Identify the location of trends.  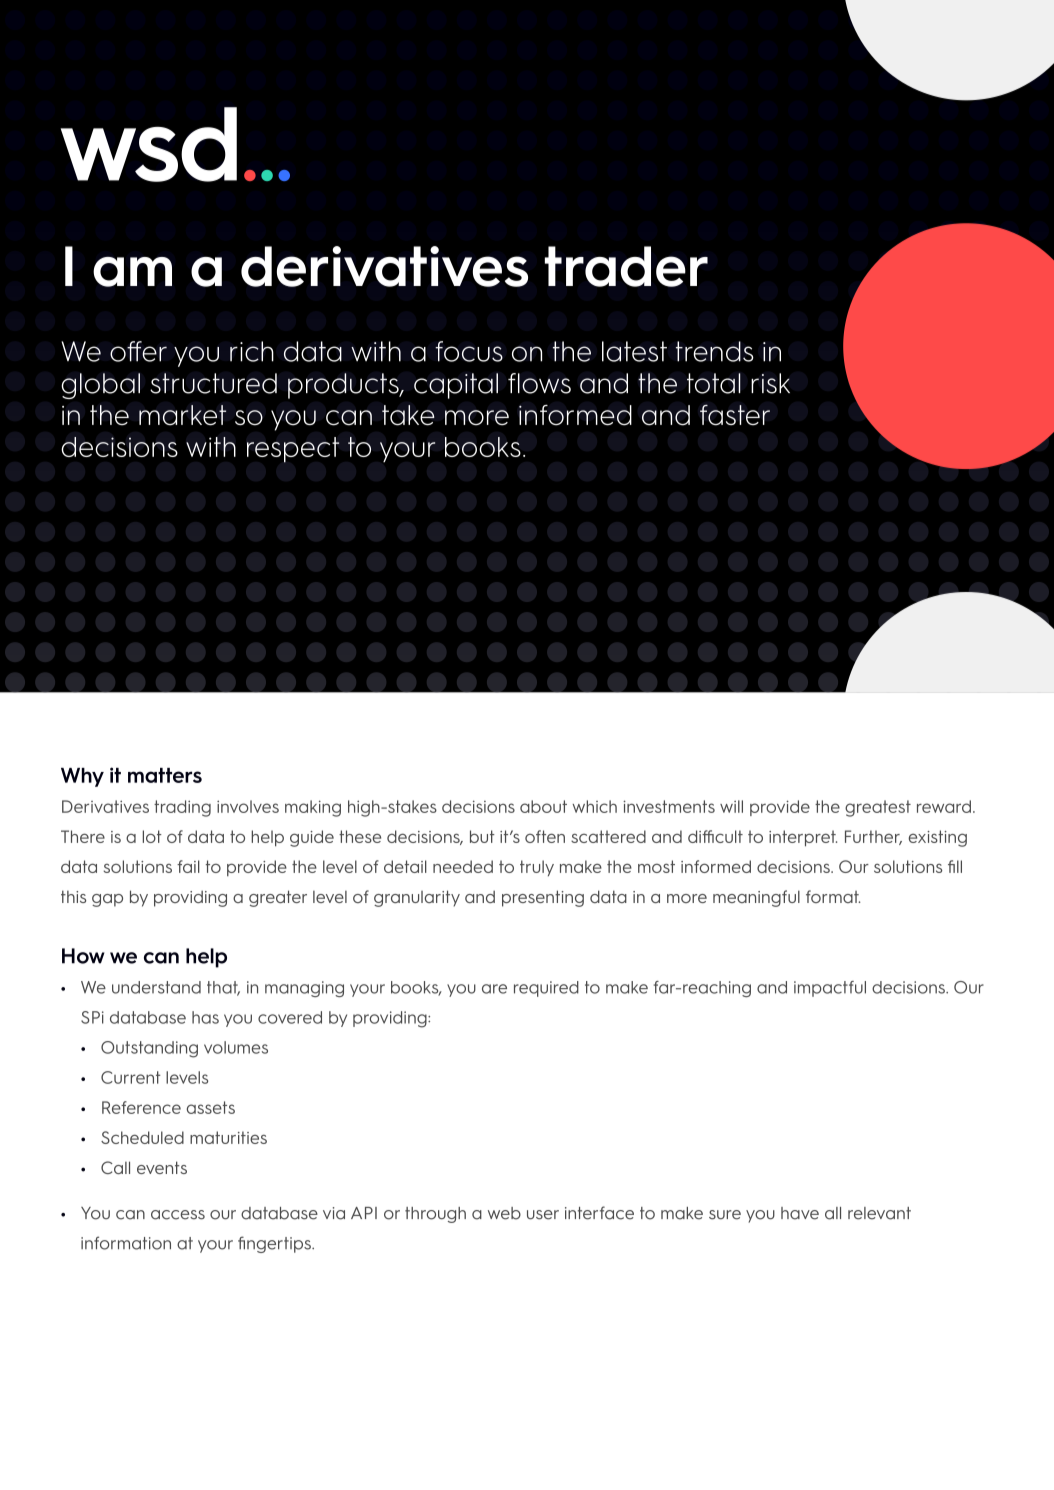
(715, 351).
